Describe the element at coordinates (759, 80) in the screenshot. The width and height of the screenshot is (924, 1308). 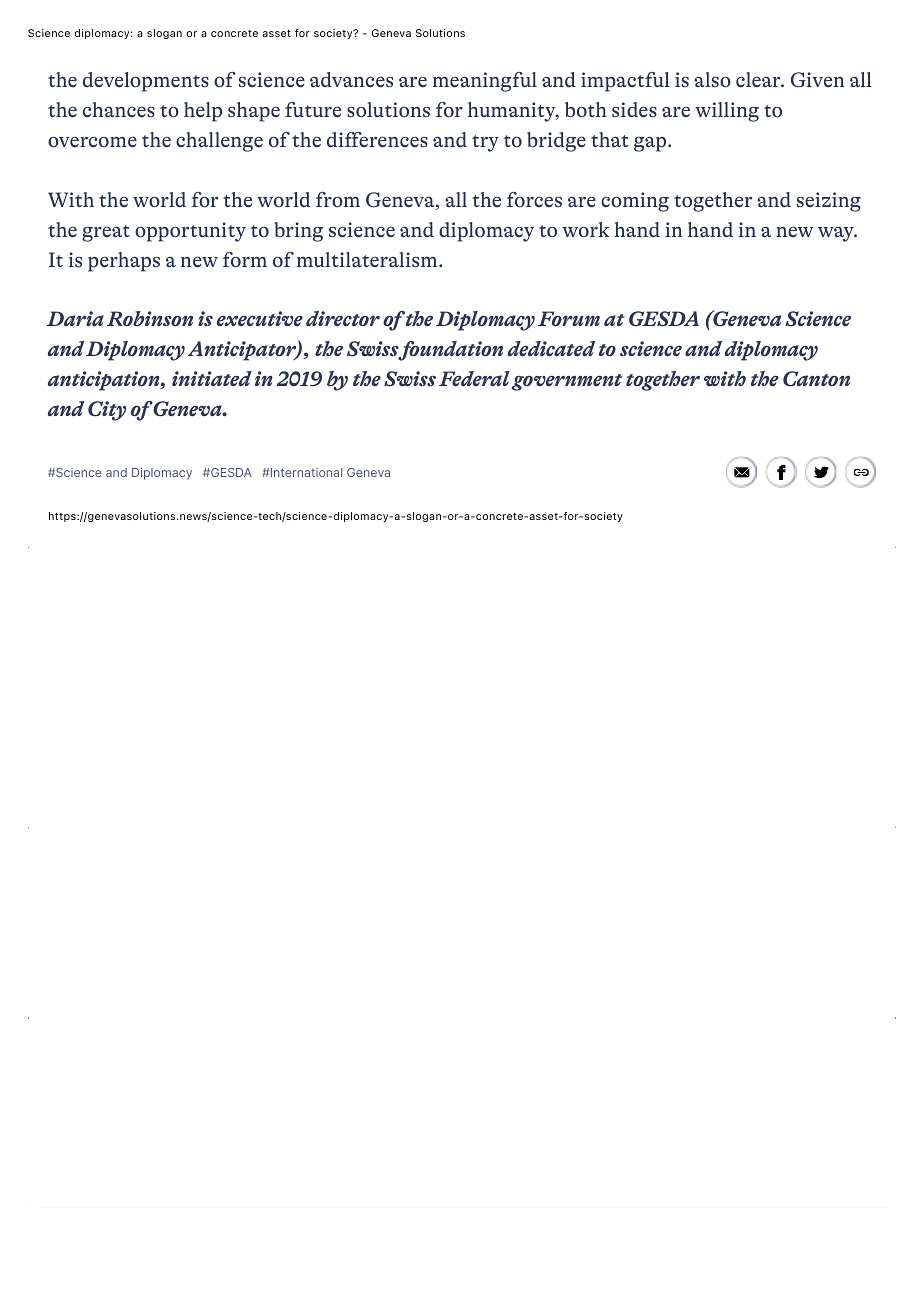
I see `clear` at that location.
